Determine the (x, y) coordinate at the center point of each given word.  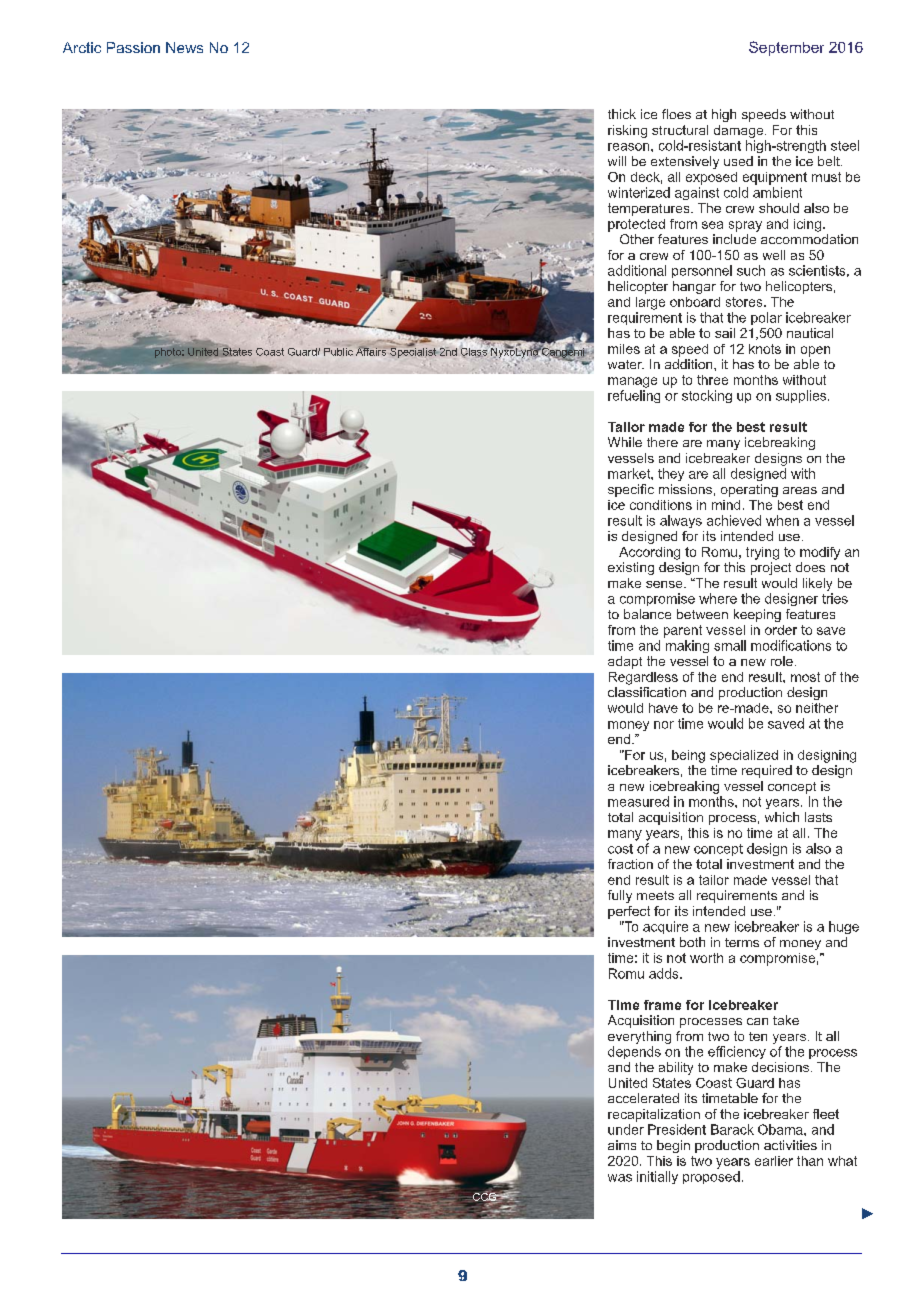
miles (624, 349)
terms (742, 942)
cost (620, 849)
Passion (133, 47)
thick (622, 114)
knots (765, 349)
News (184, 47)
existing (631, 568)
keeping (757, 615)
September (786, 48)
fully (620, 896)
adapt (625, 662)
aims (622, 1145)
